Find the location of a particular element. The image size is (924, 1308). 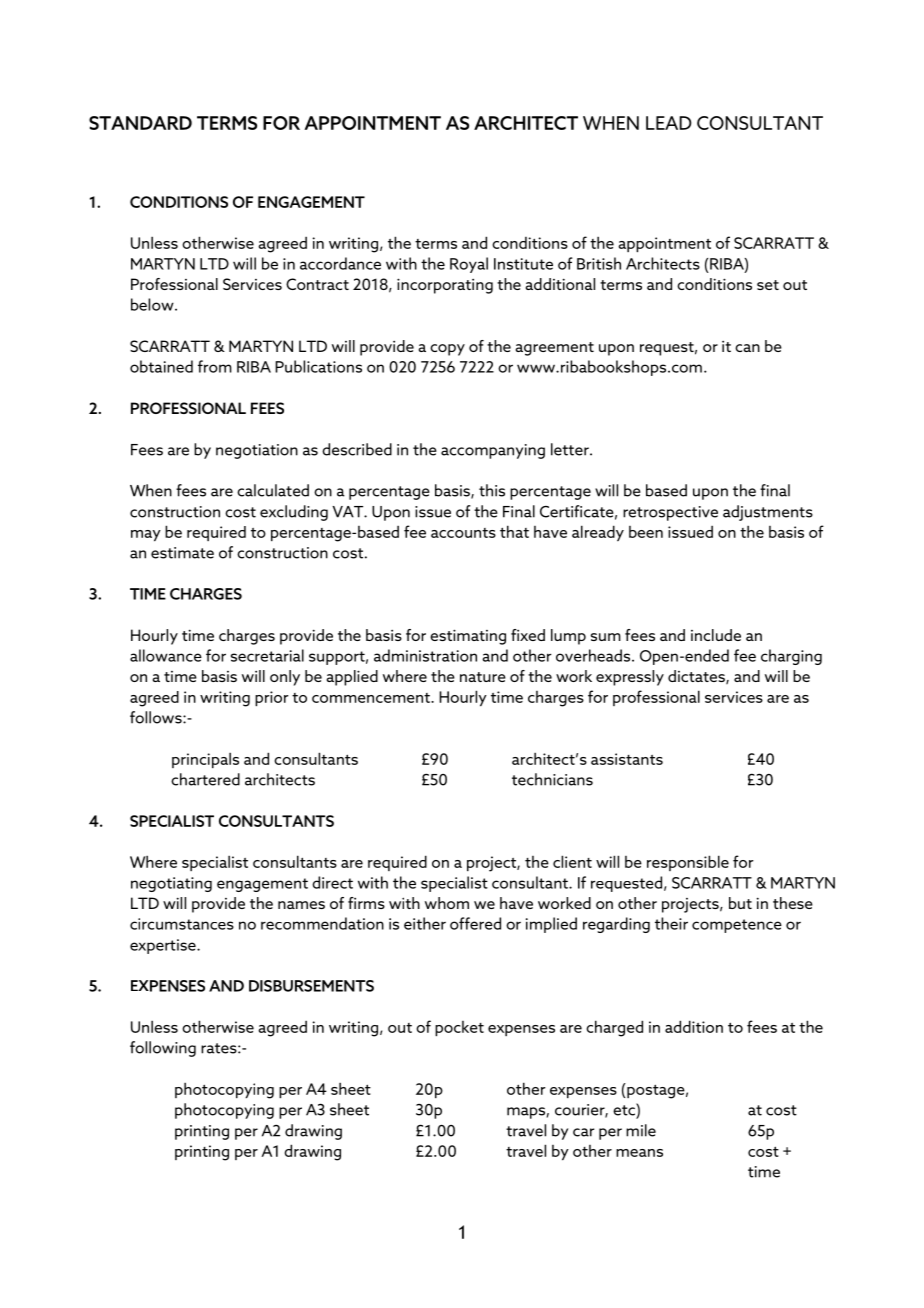

estimating is located at coordinates (468, 637).
